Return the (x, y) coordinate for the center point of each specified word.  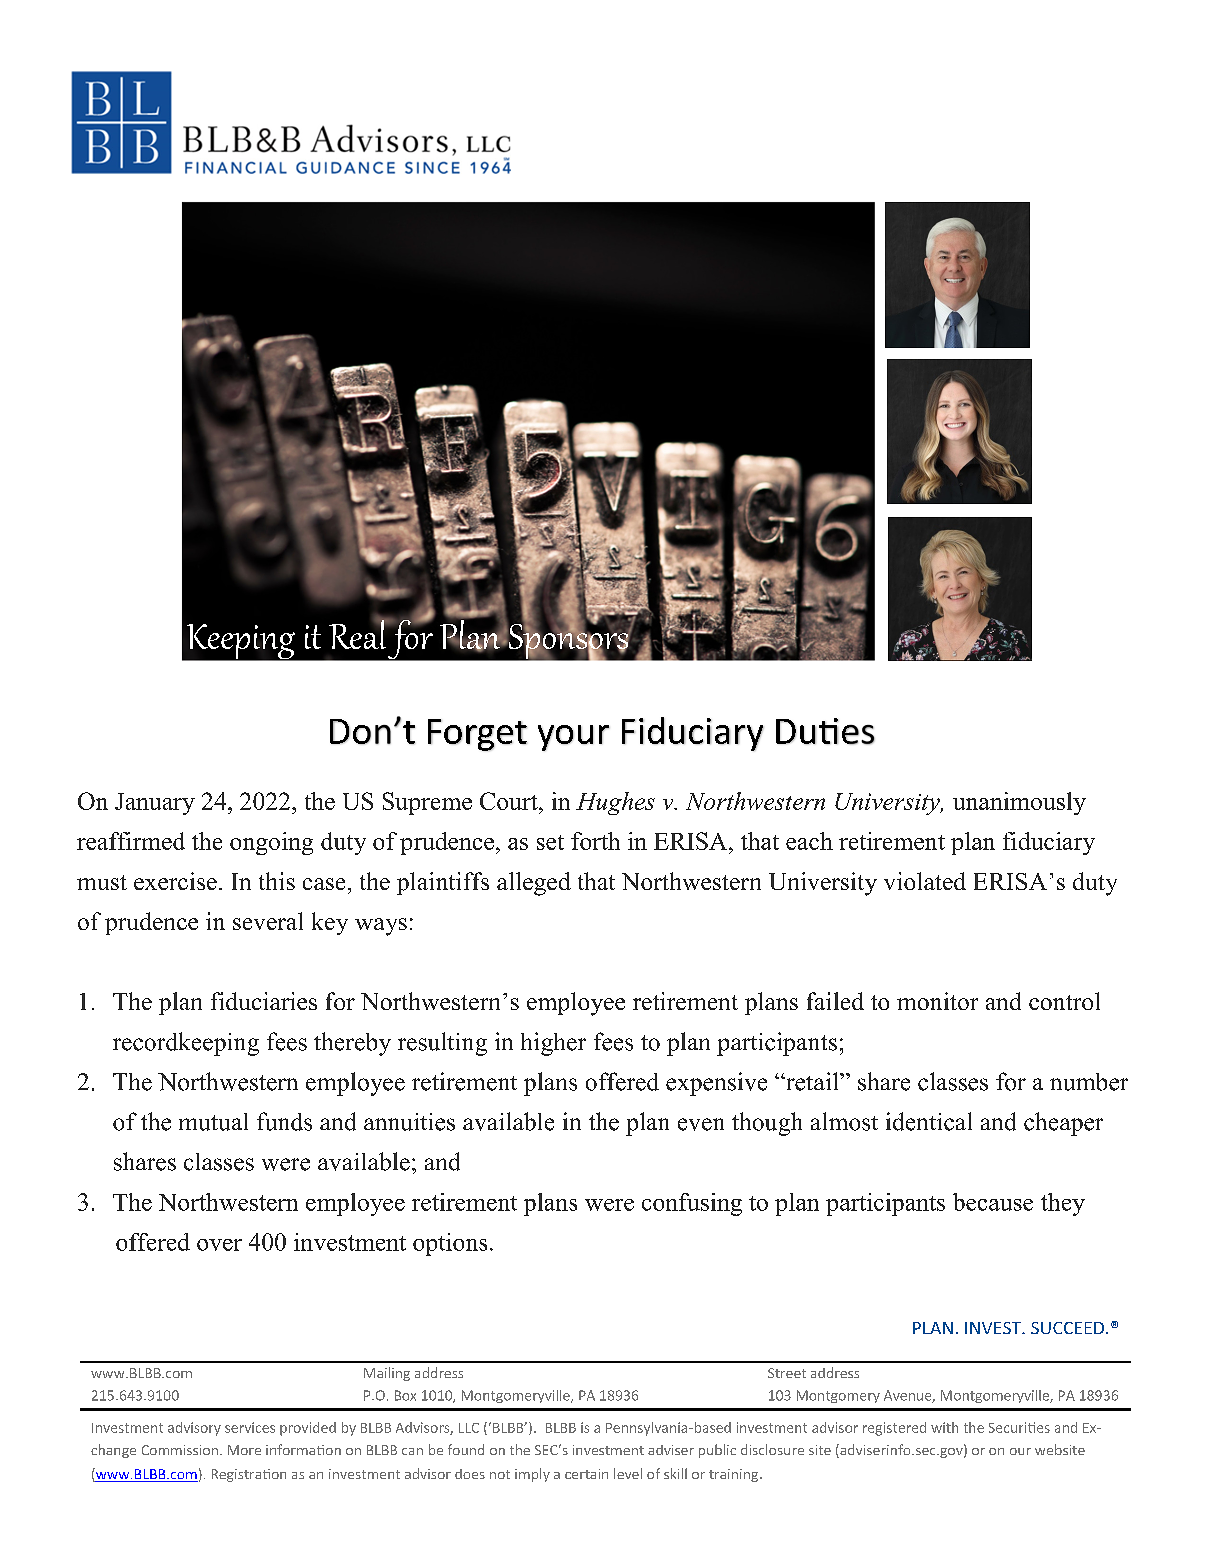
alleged (534, 884)
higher (553, 1044)
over (219, 1245)
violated (925, 881)
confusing (692, 1204)
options (450, 1244)
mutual (213, 1122)
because (993, 1202)
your (574, 738)
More (244, 1450)
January (155, 804)
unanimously (1019, 803)
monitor (937, 1001)
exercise (175, 881)
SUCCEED (1067, 1328)
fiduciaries (264, 1001)
